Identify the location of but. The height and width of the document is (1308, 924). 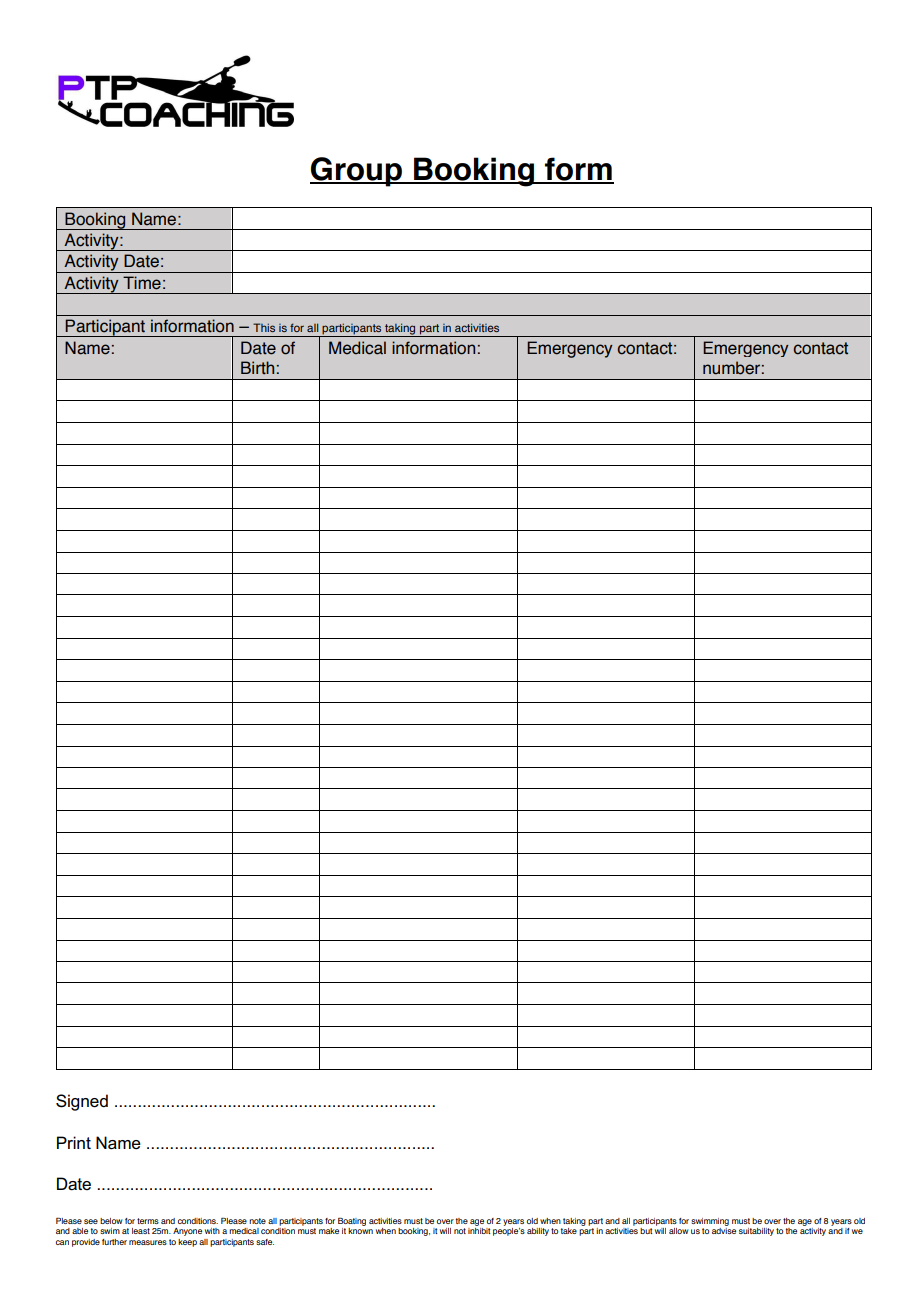
(646, 1231).
